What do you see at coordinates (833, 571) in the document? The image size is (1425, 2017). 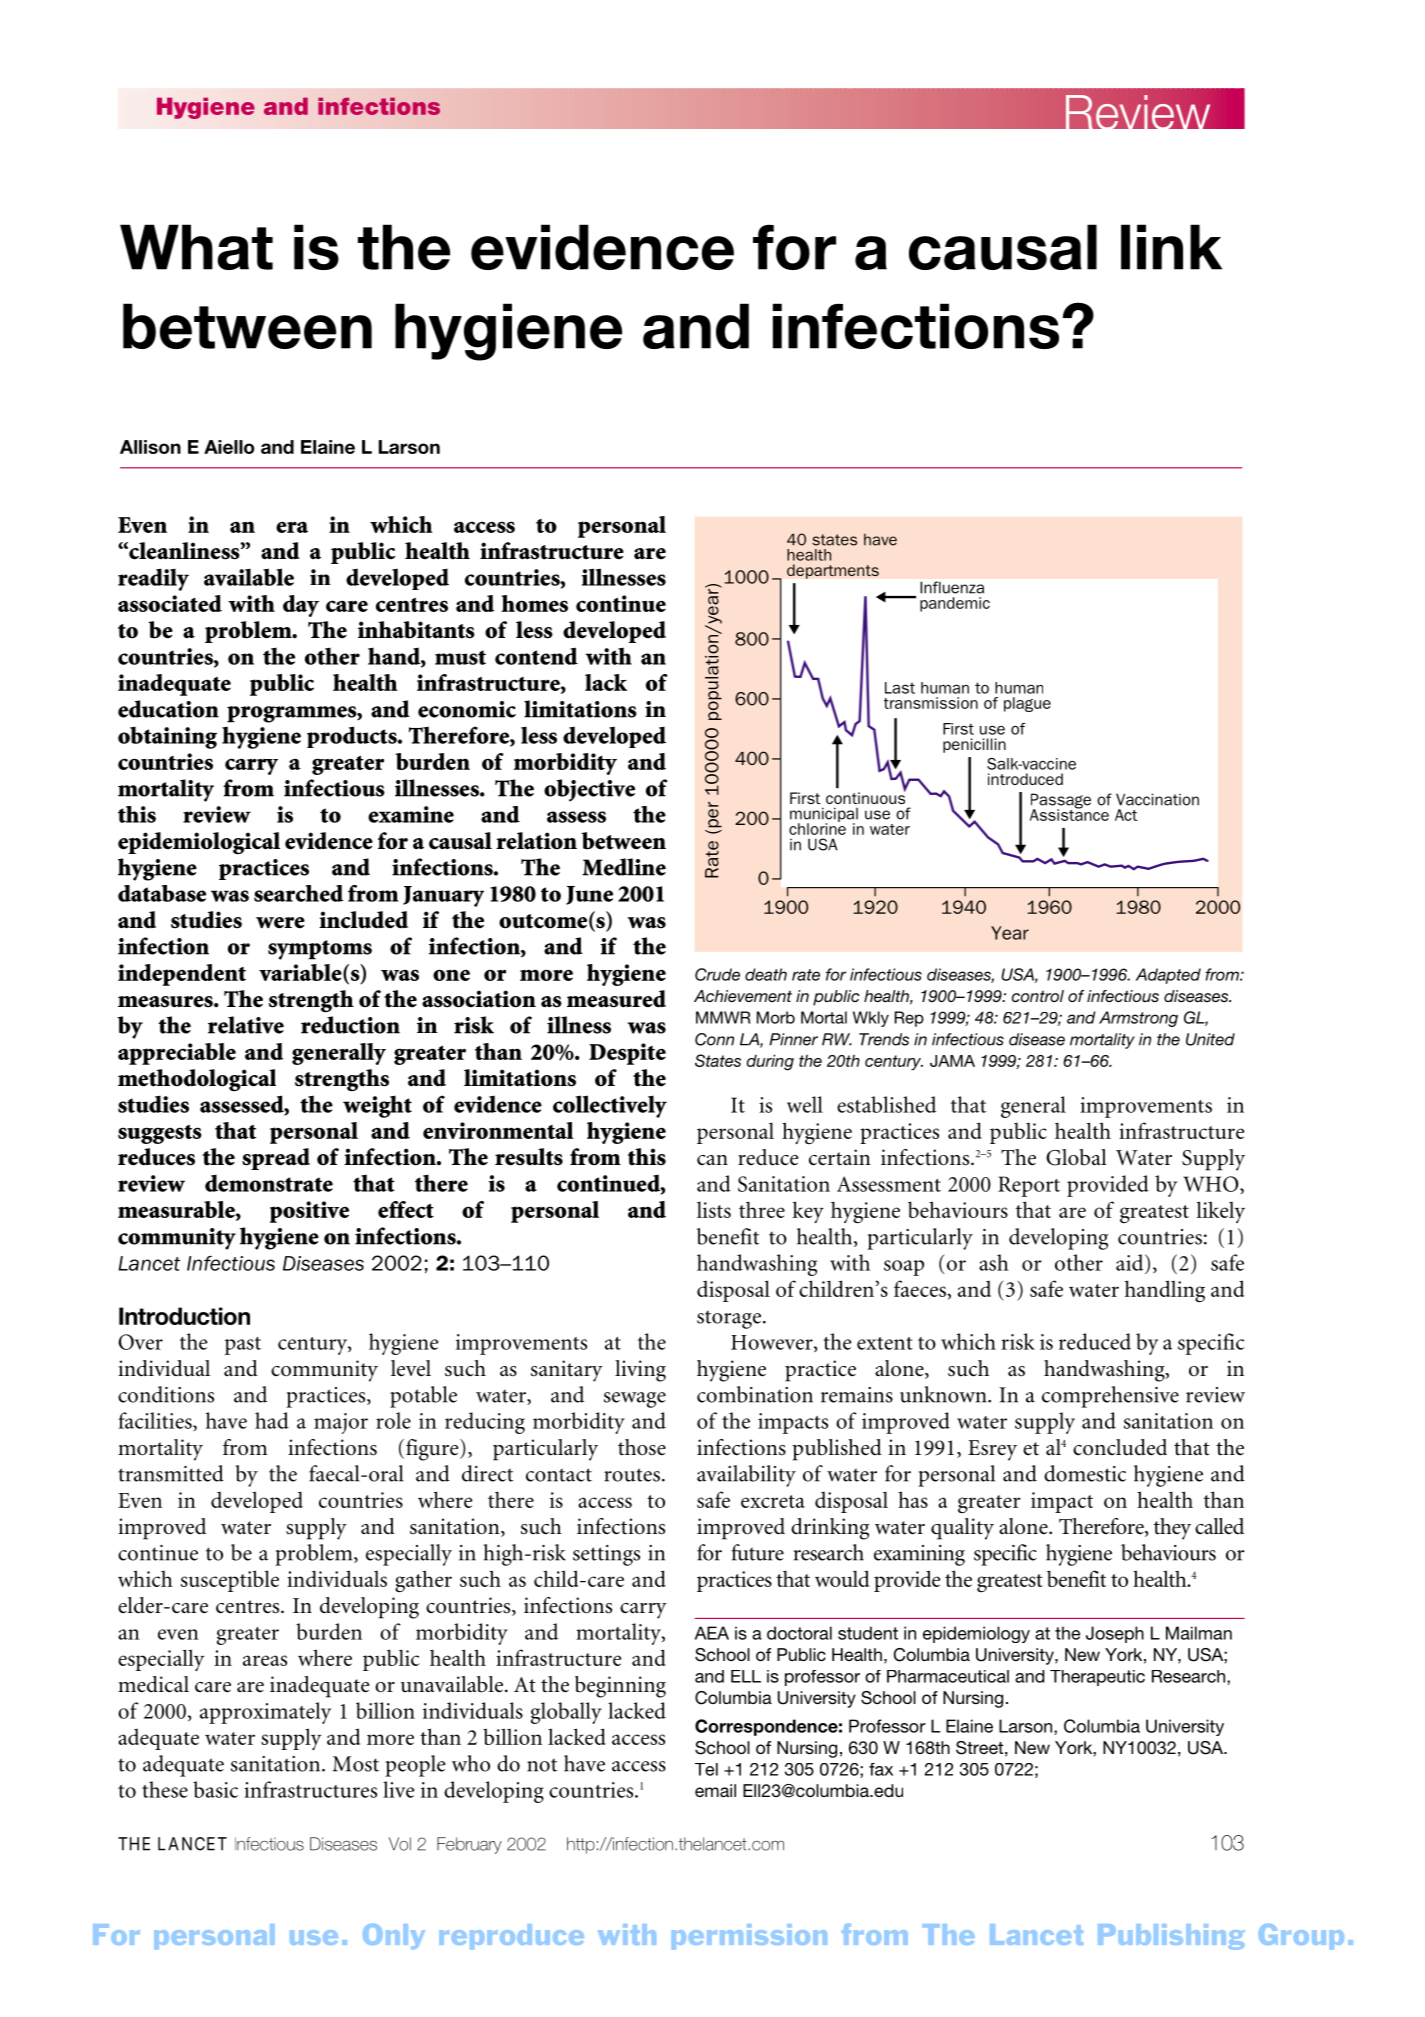 I see `departments` at bounding box center [833, 571].
